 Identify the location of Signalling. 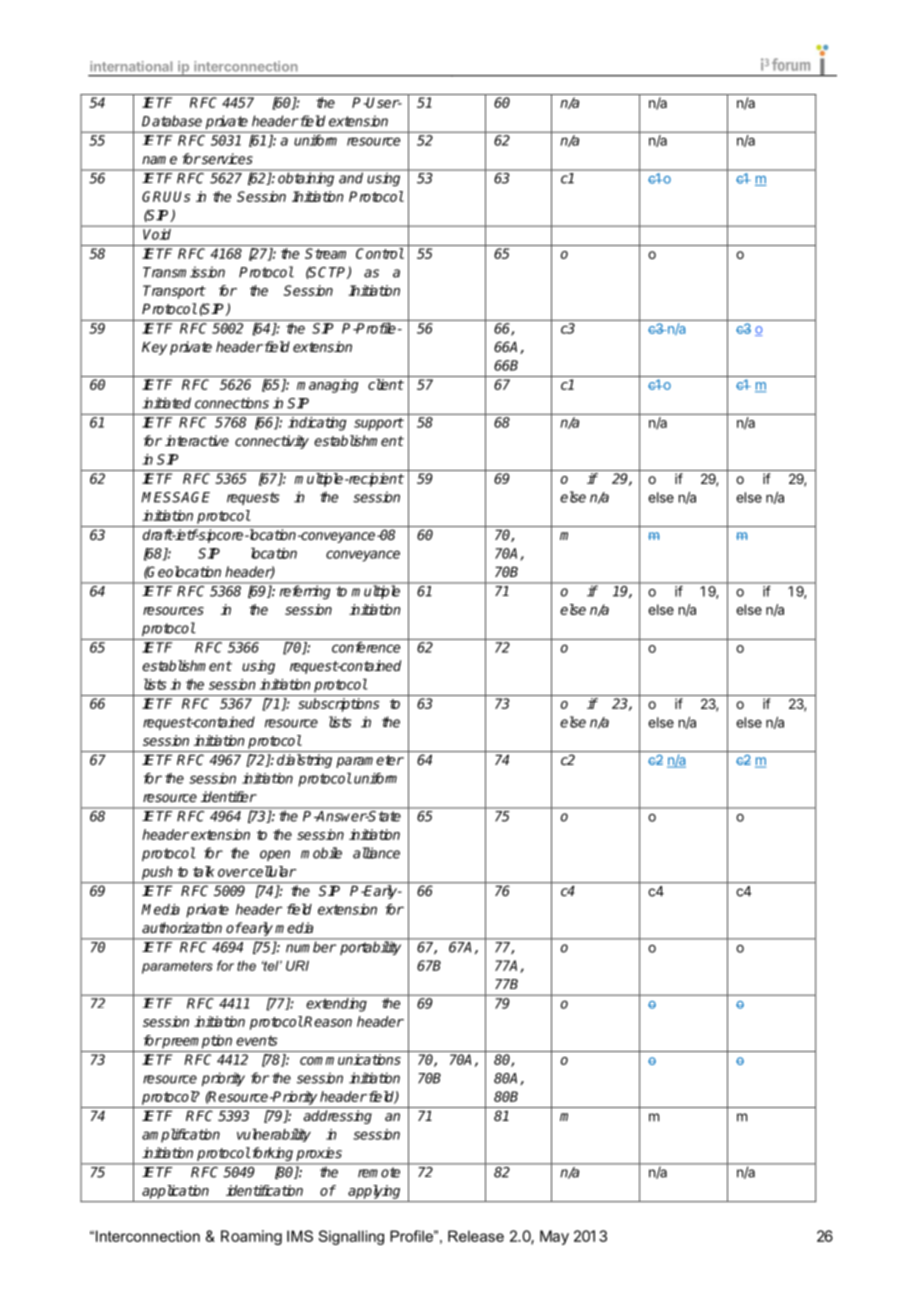
(351, 1237).
